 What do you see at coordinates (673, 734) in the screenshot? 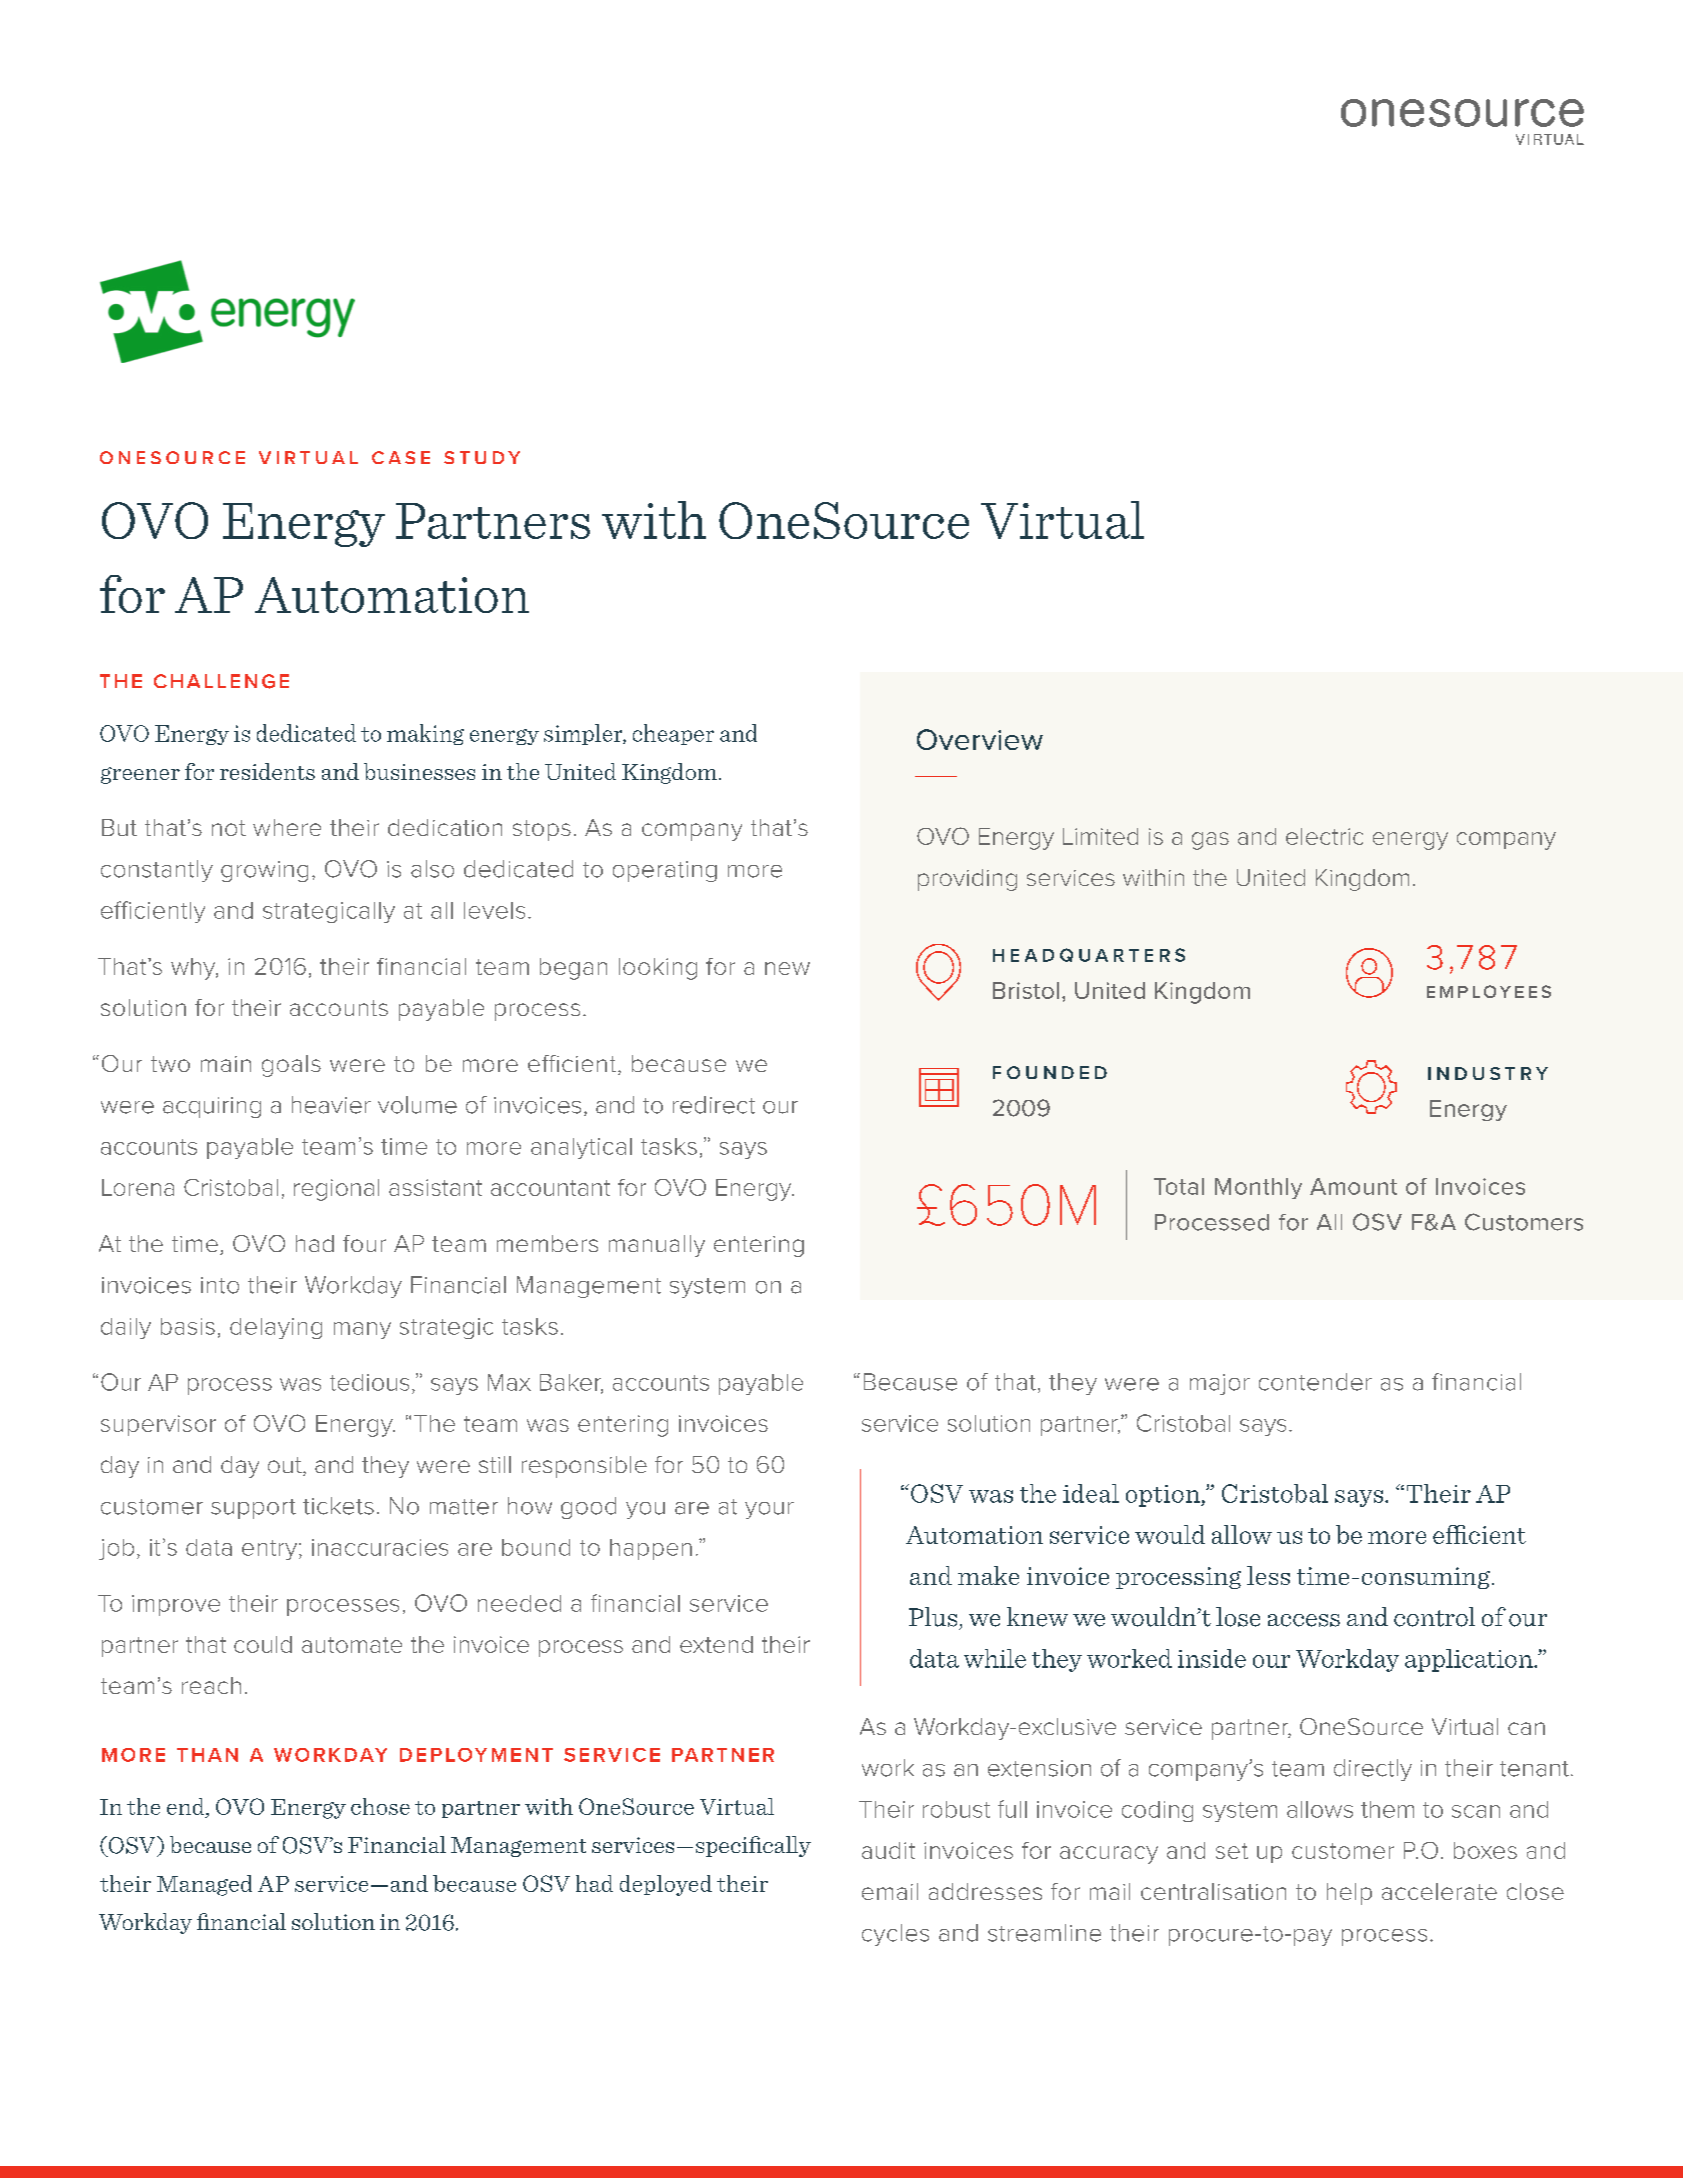
I see `cheaper` at bounding box center [673, 734].
